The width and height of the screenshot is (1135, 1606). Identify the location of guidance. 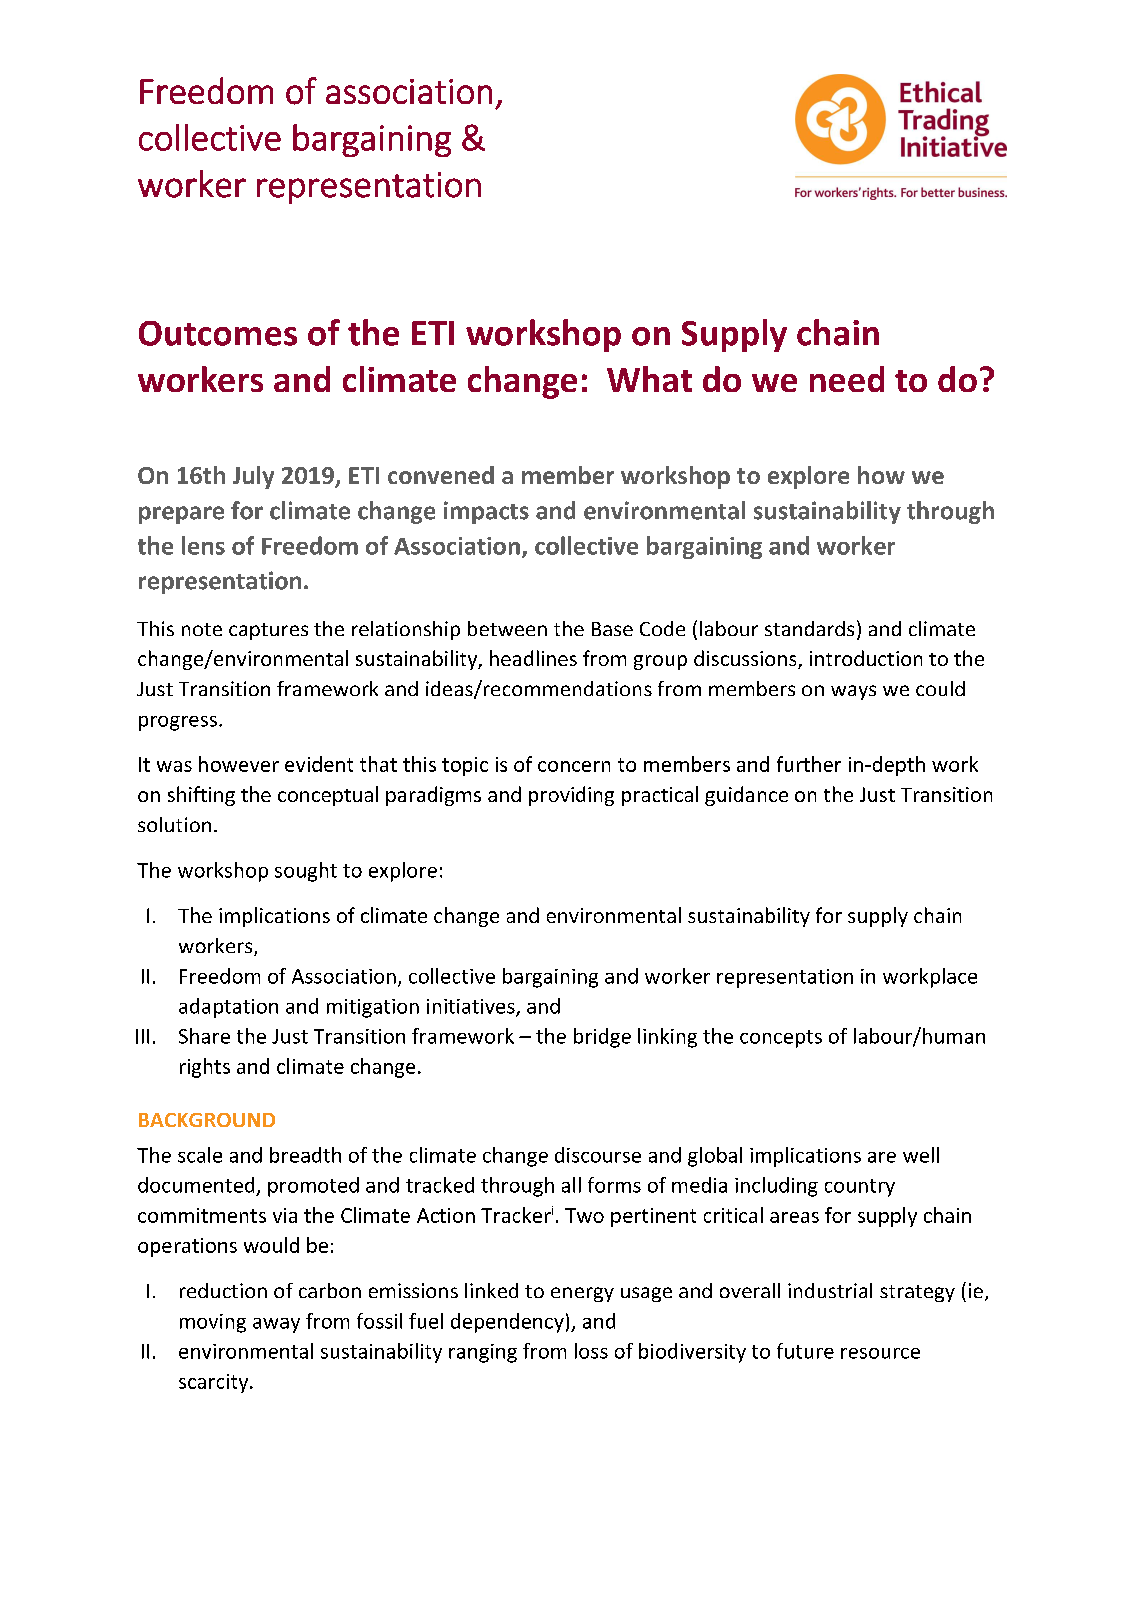
(746, 796).
